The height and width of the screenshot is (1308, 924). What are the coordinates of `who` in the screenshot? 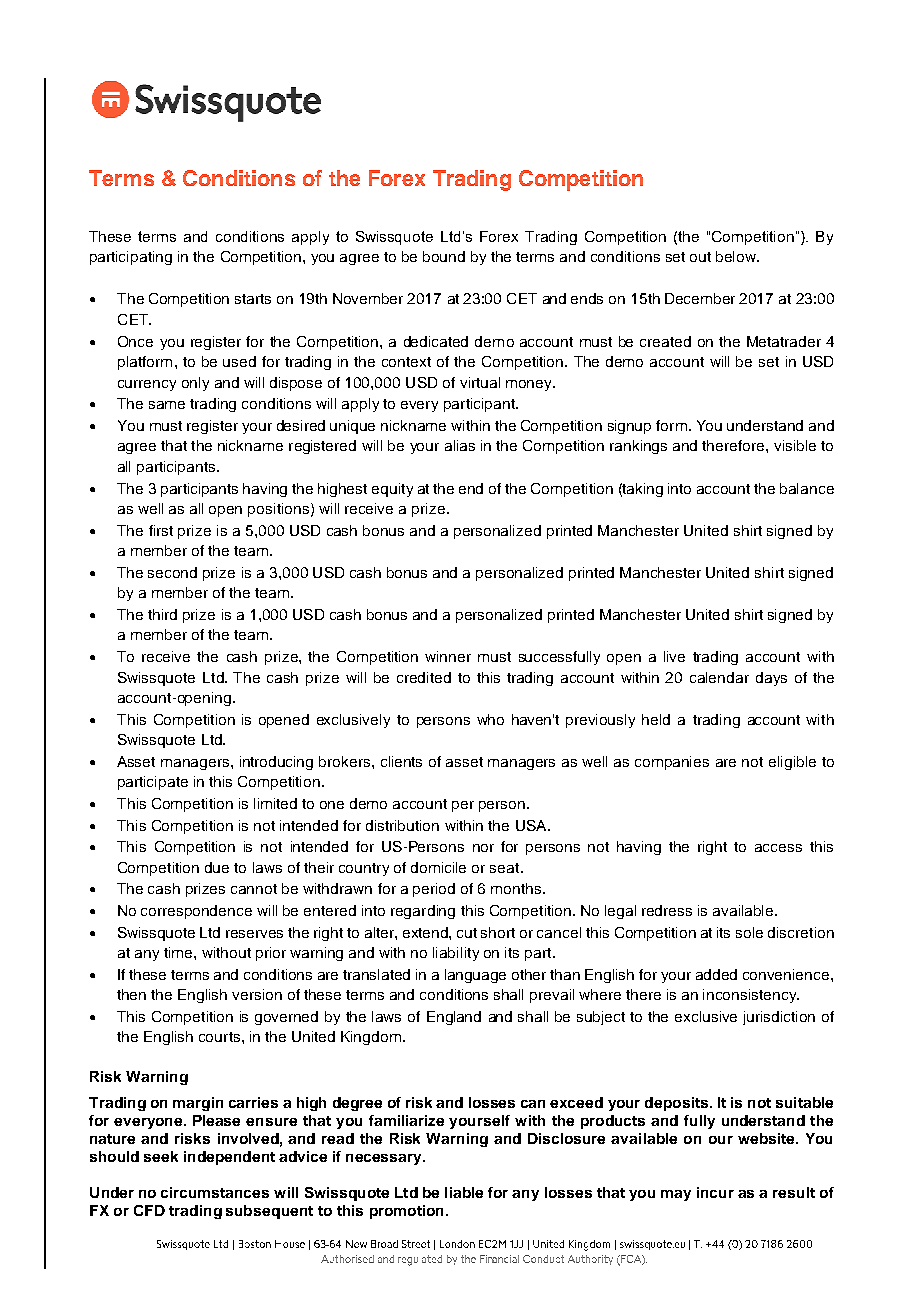 It's located at (490, 719).
